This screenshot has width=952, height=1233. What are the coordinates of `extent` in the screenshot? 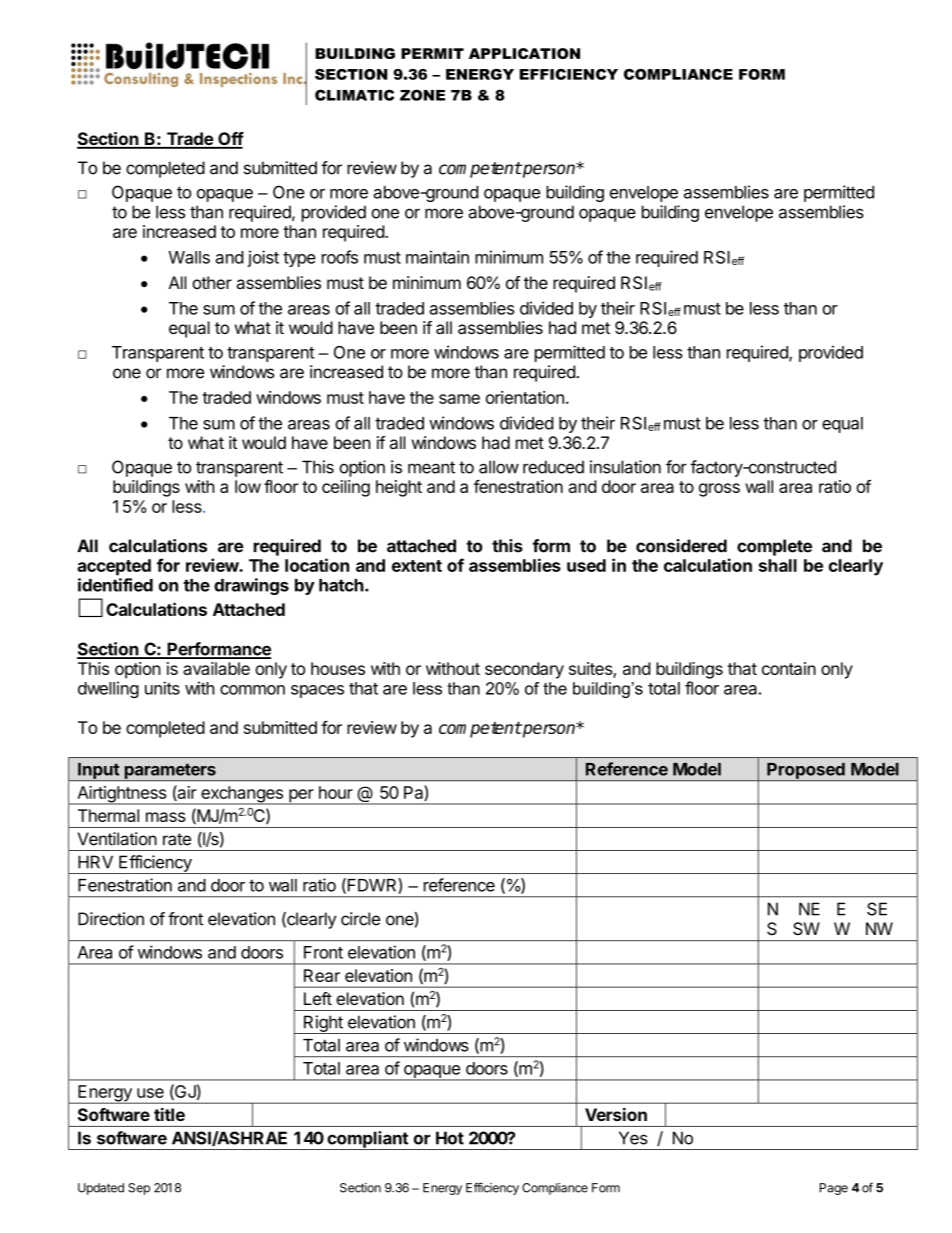 It's located at (417, 566).
